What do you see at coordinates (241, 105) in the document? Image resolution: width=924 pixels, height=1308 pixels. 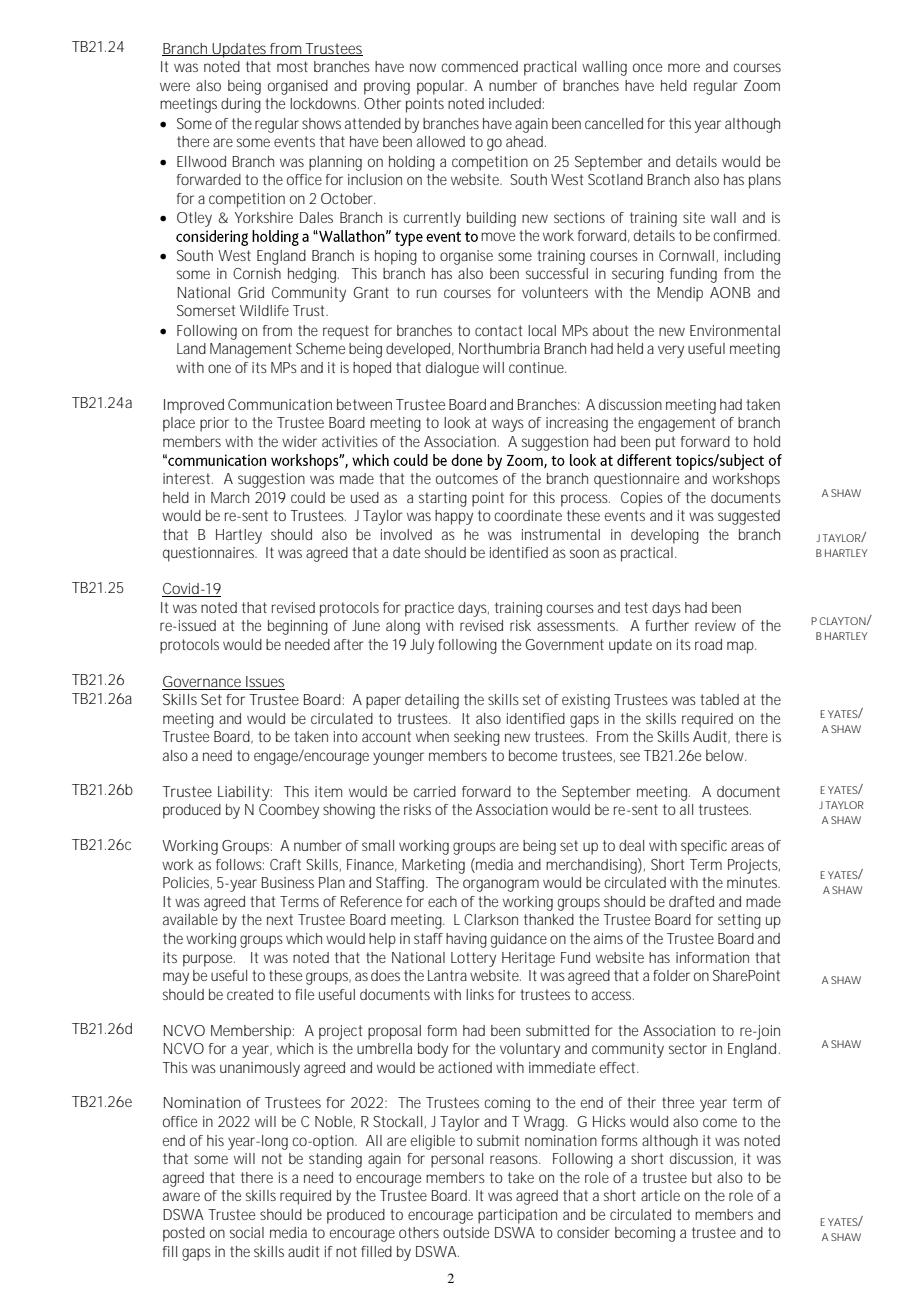 I see `during` at bounding box center [241, 105].
